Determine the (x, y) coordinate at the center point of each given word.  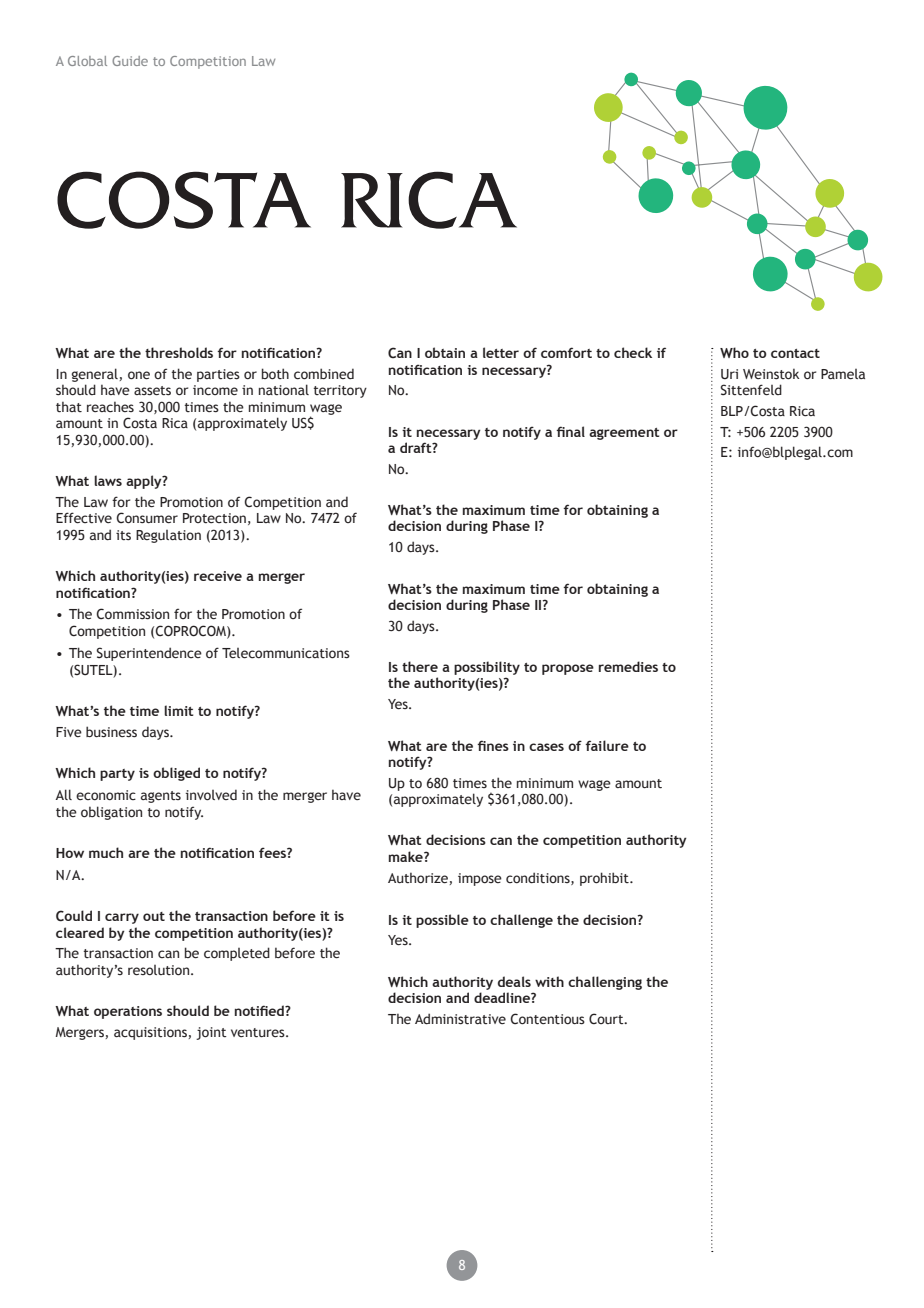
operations (128, 1012)
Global (87, 61)
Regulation (168, 536)
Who (734, 352)
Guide (130, 61)
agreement (624, 434)
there (420, 666)
